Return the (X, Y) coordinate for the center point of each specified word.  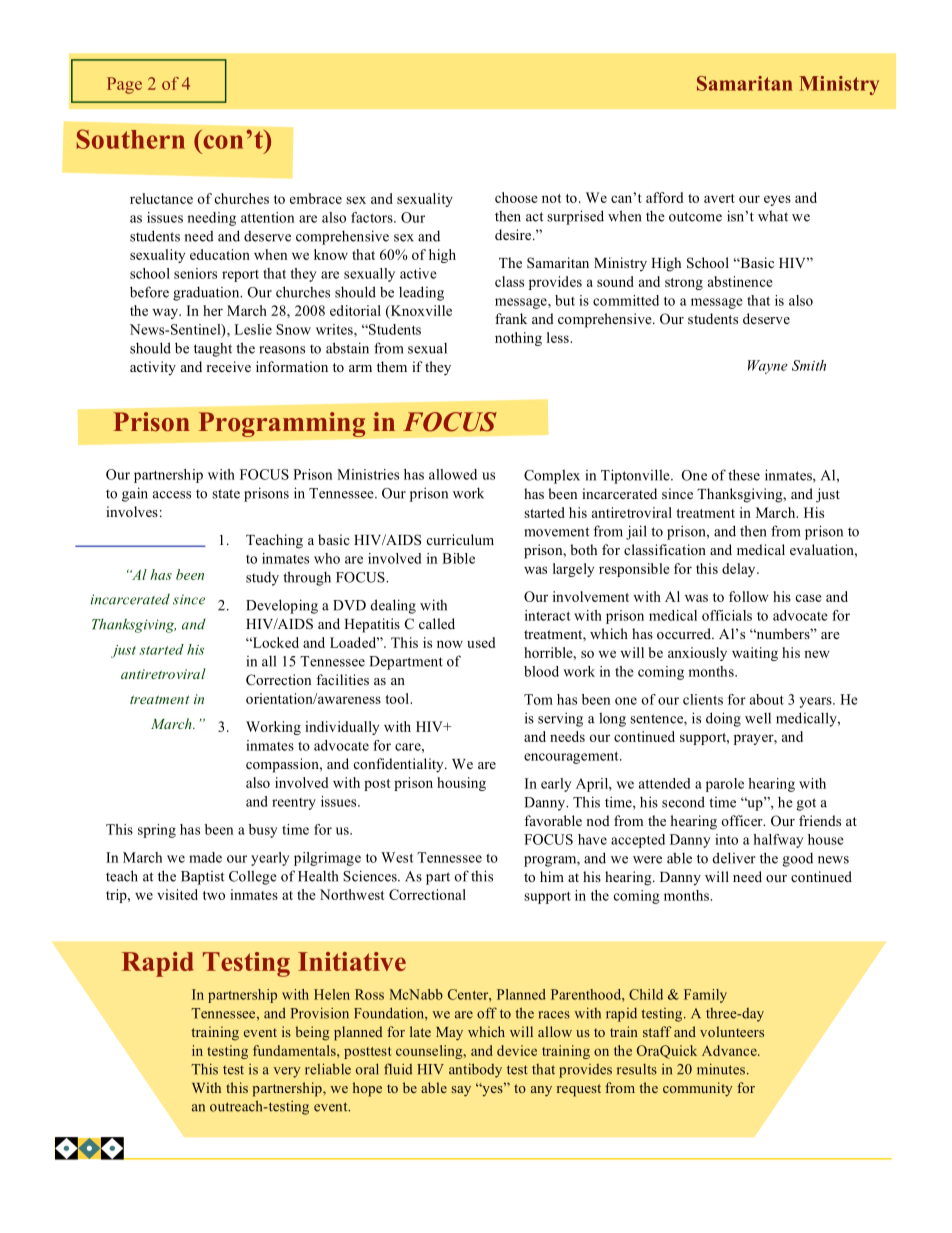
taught (213, 350)
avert (719, 198)
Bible (458, 558)
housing (461, 784)
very (287, 1072)
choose (516, 197)
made (205, 857)
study (262, 579)
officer (743, 820)
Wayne (768, 367)
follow (749, 596)
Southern (131, 139)
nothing (518, 339)
